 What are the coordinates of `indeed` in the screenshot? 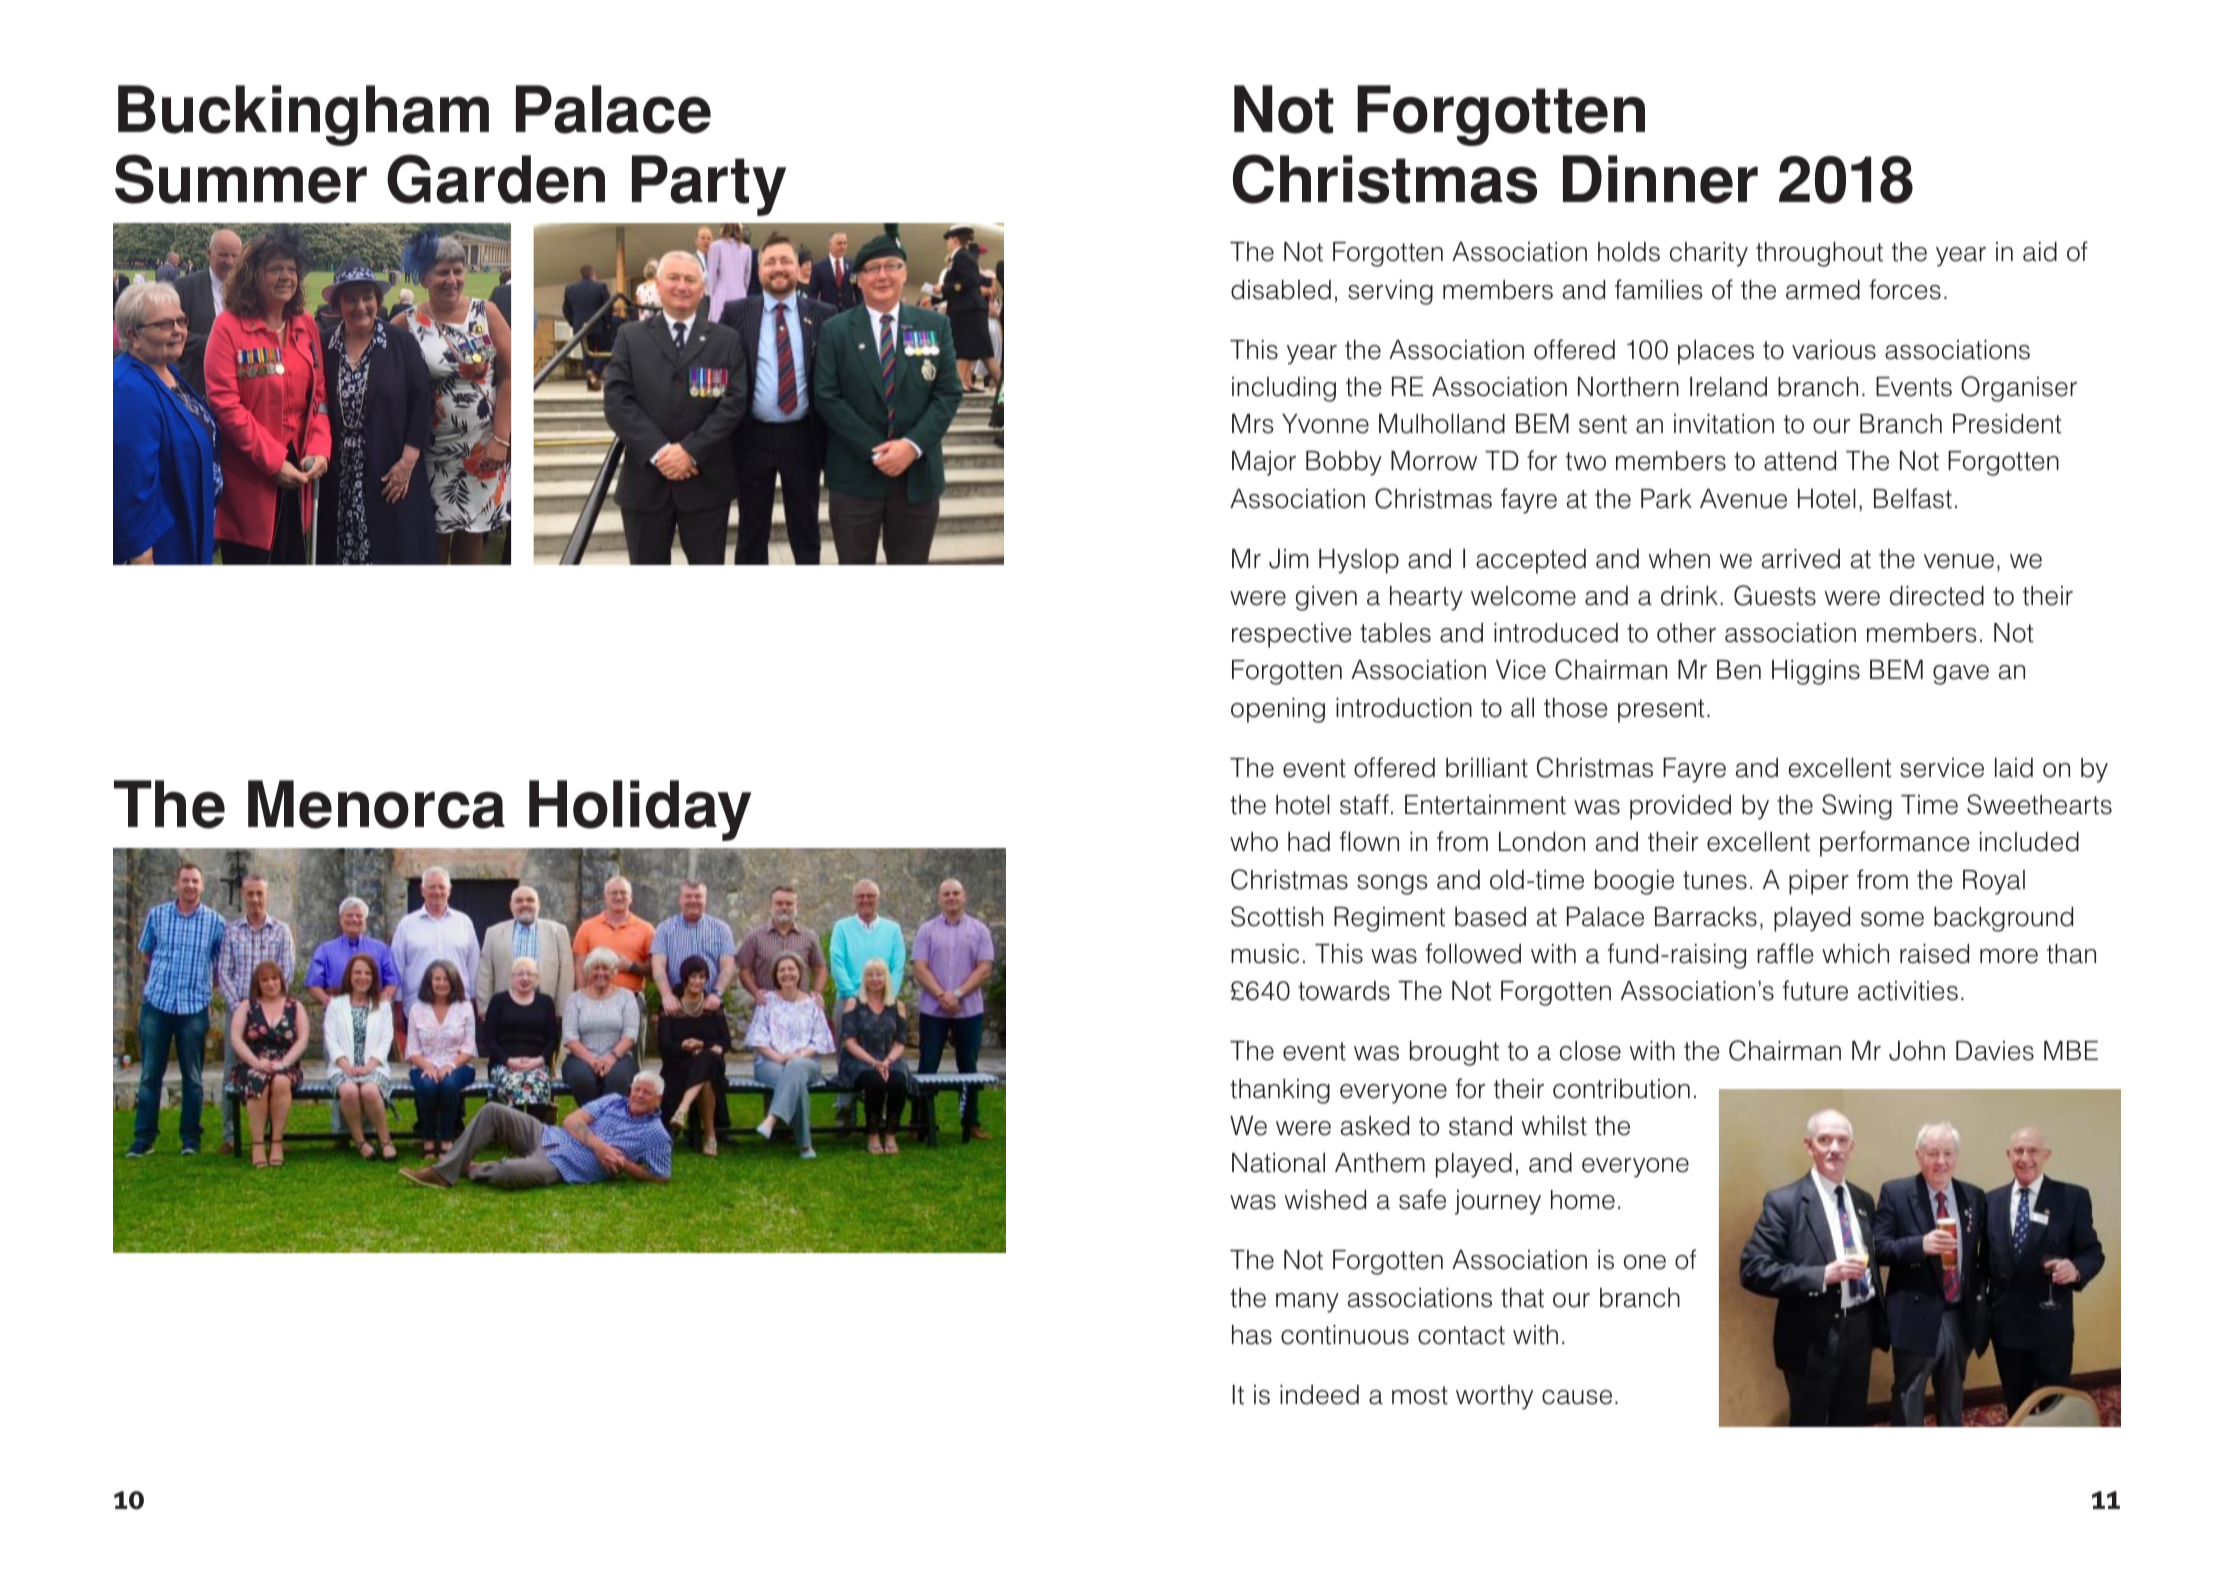 It's located at (1319, 1395).
